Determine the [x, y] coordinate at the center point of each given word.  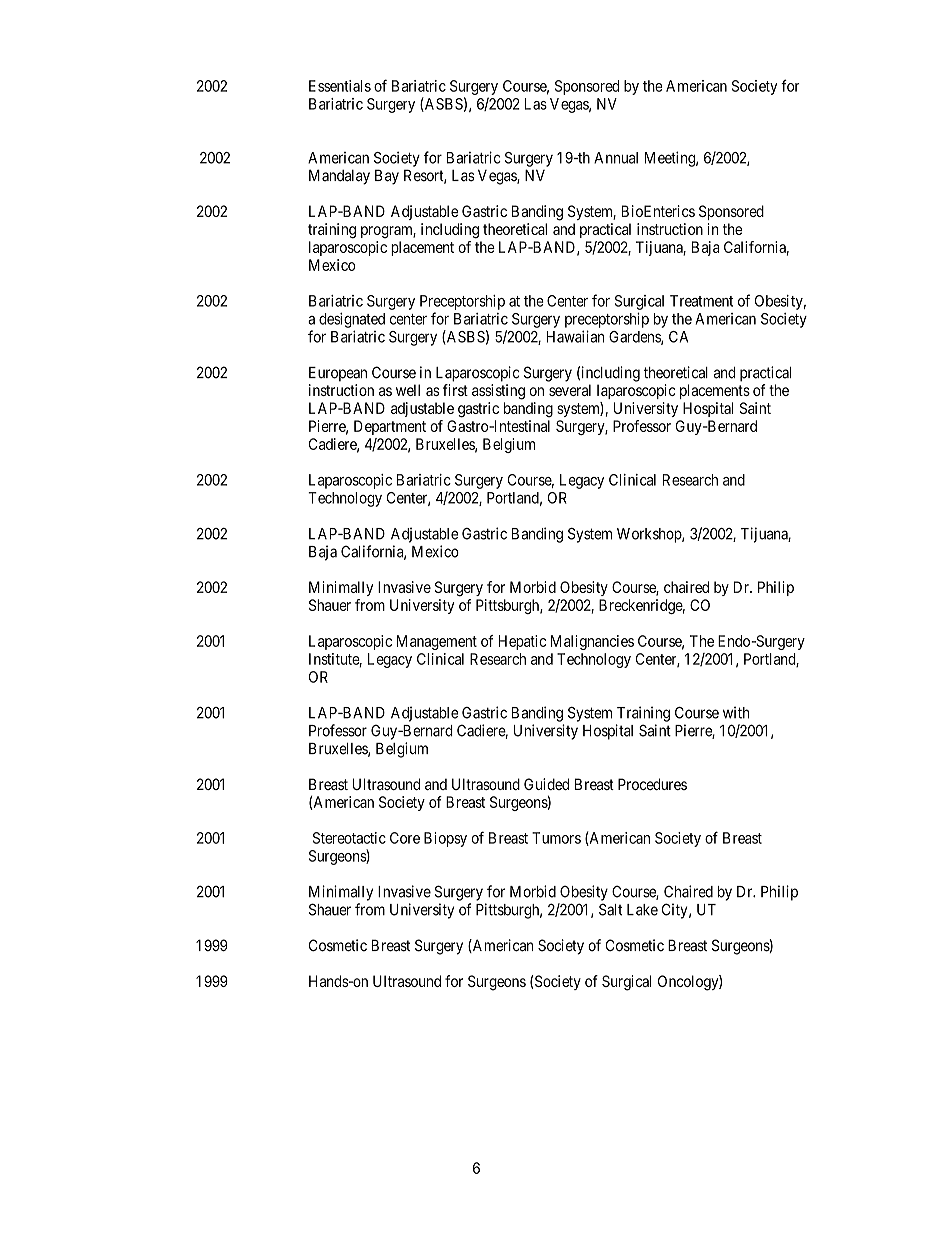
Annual [616, 158]
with [736, 712]
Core [405, 838]
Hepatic [522, 642]
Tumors [556, 838]
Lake [642, 910]
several [570, 390]
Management [437, 642]
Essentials [340, 86]
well [408, 390]
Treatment [701, 301]
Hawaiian [575, 336]
